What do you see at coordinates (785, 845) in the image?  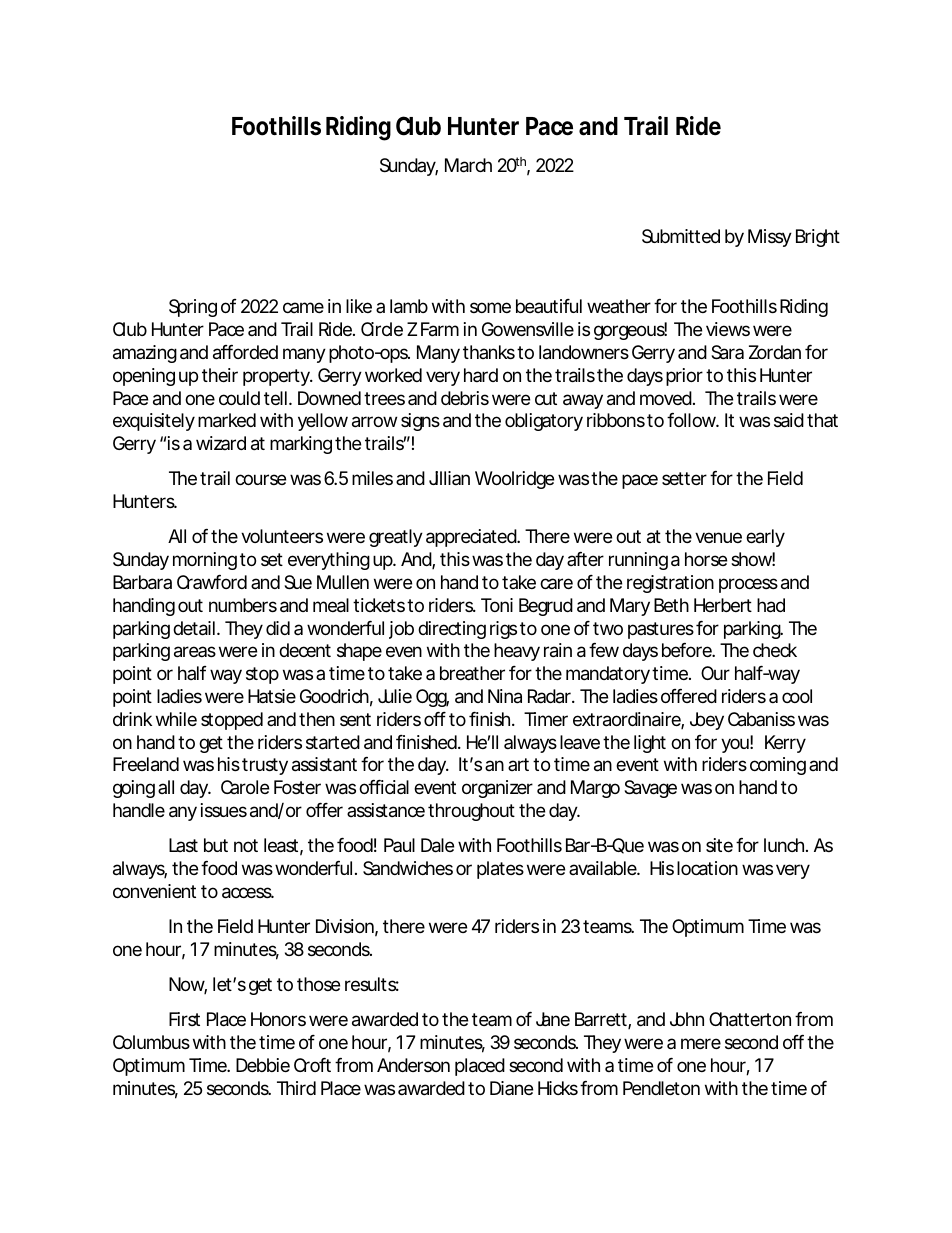 I see `lunch` at bounding box center [785, 845].
